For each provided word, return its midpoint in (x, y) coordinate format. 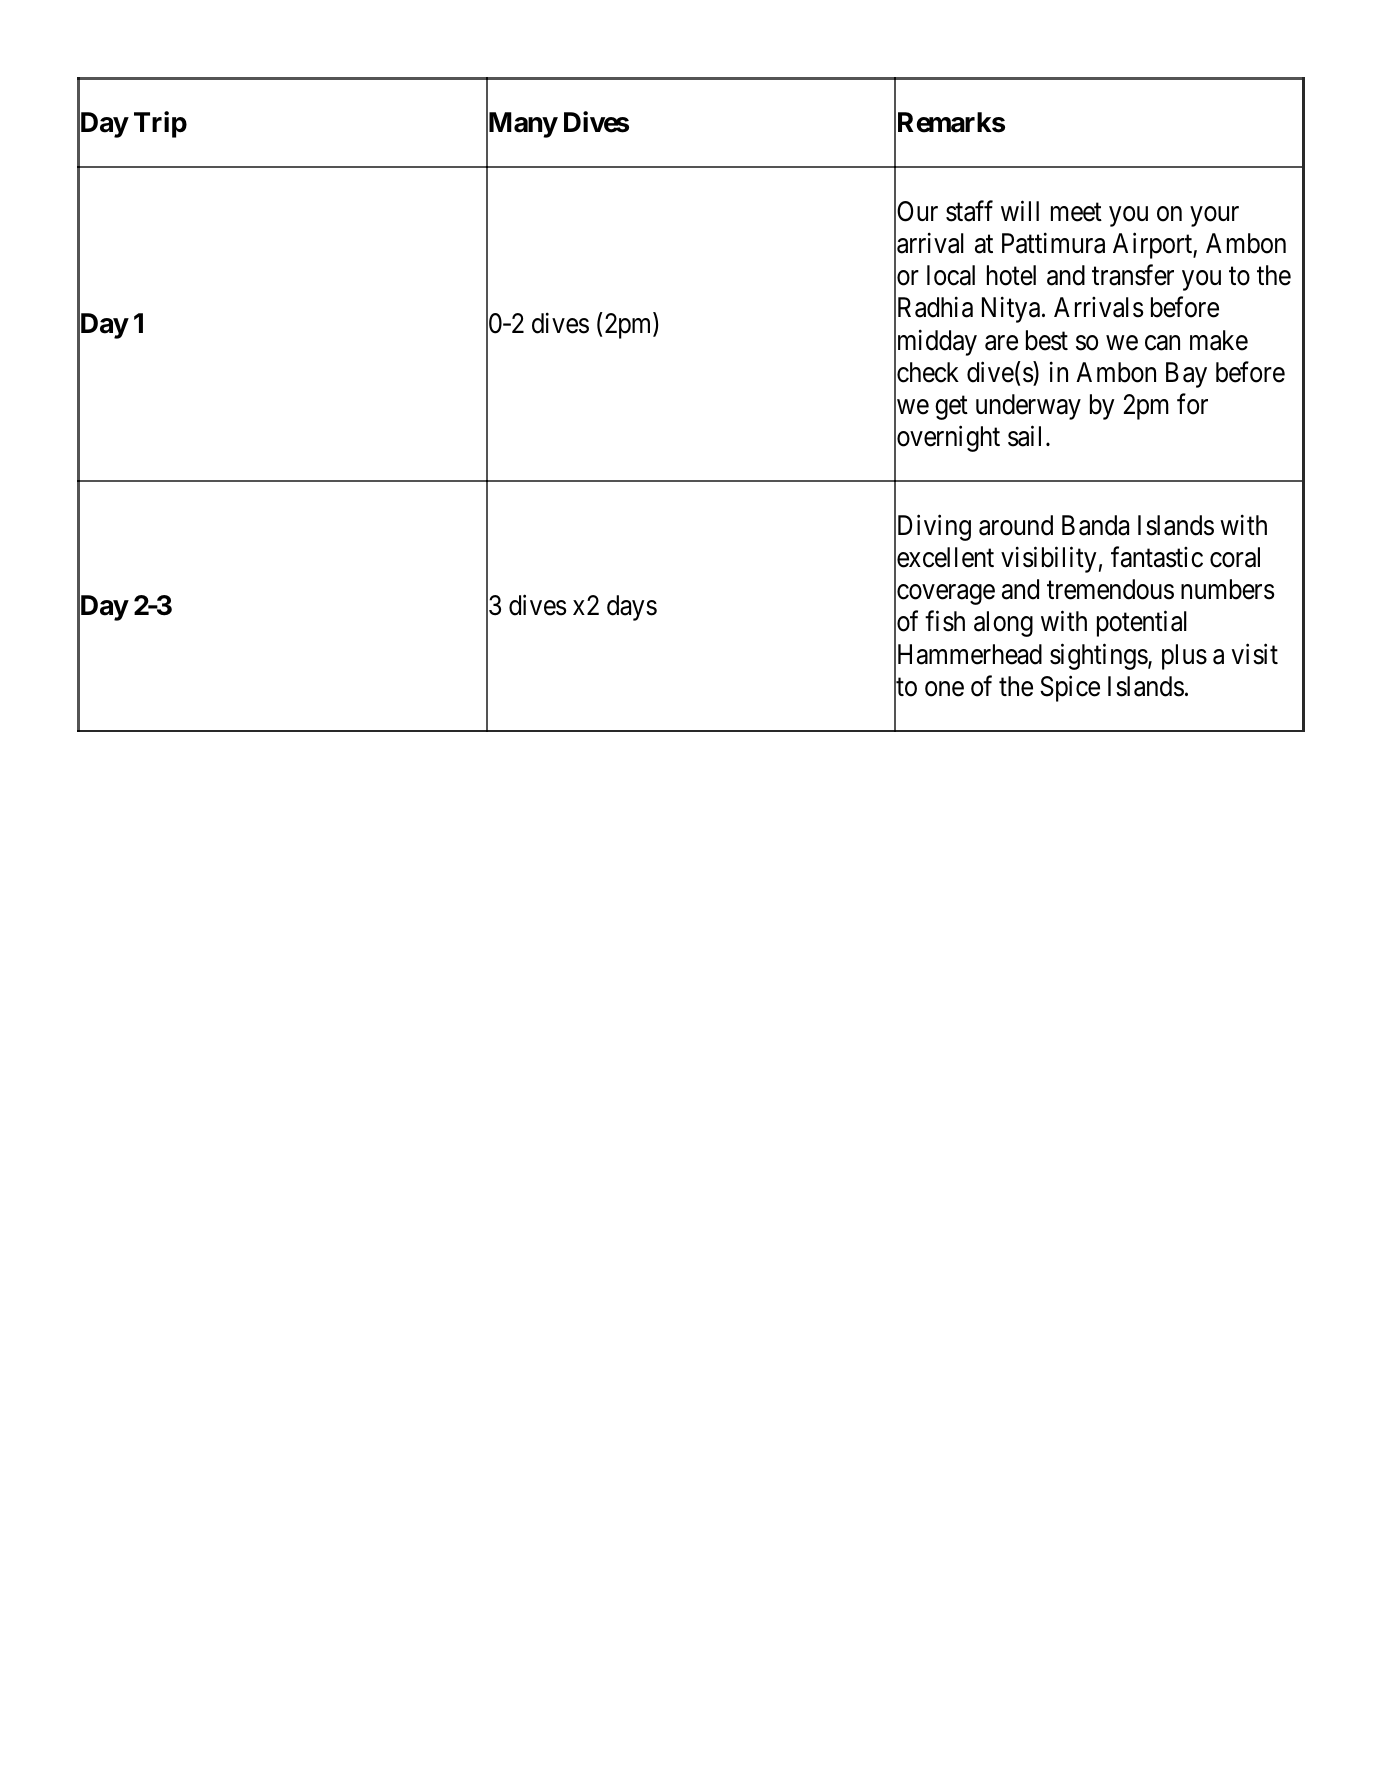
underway (1028, 407)
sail (1024, 436)
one (944, 689)
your (1214, 216)
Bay (1186, 375)
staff (969, 211)
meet (1076, 212)
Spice (1070, 688)
